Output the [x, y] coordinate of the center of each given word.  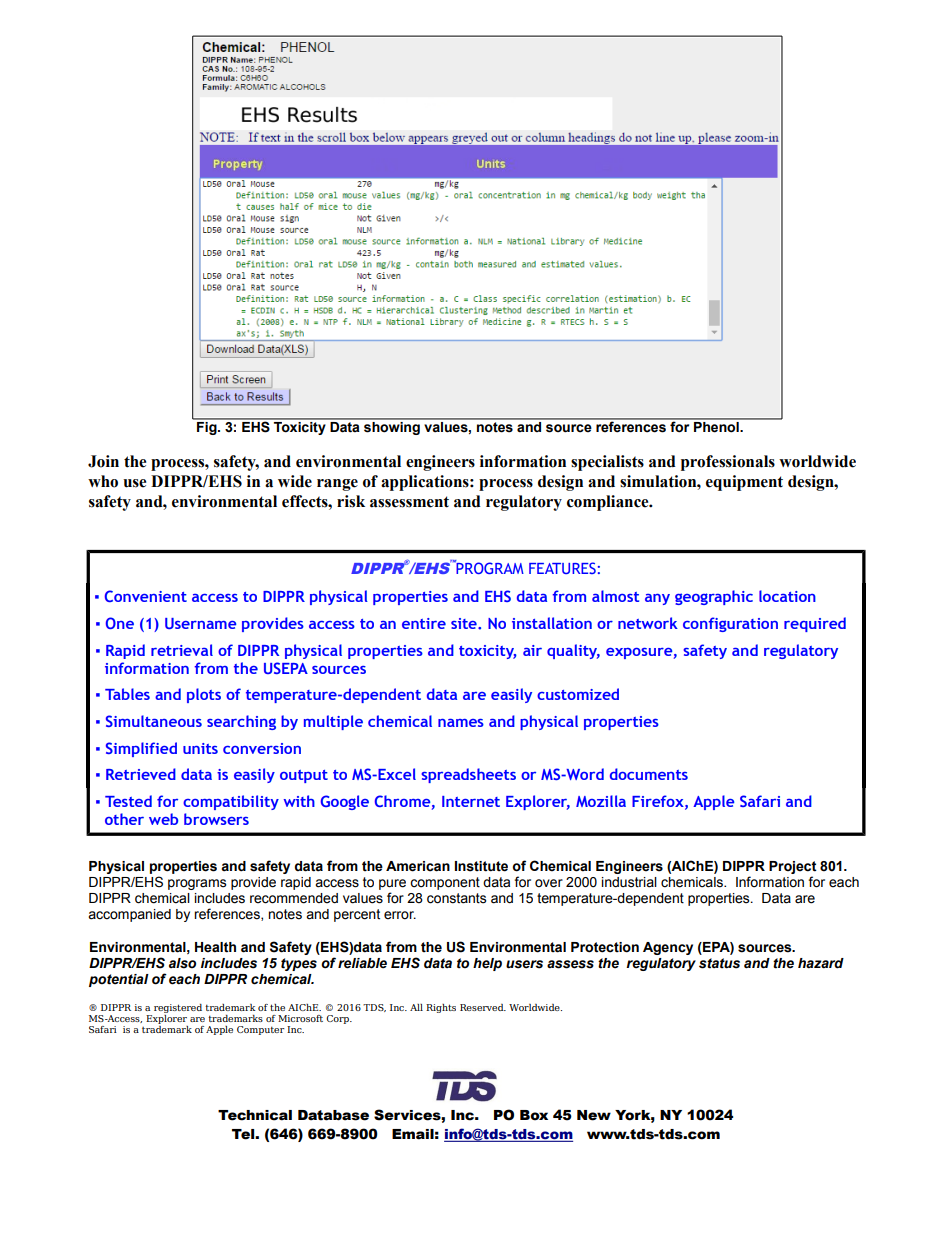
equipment [744, 483]
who [103, 481]
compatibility [231, 802]
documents [649, 774]
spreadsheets [468, 775]
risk [351, 501]
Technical [255, 1115]
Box [534, 1115]
